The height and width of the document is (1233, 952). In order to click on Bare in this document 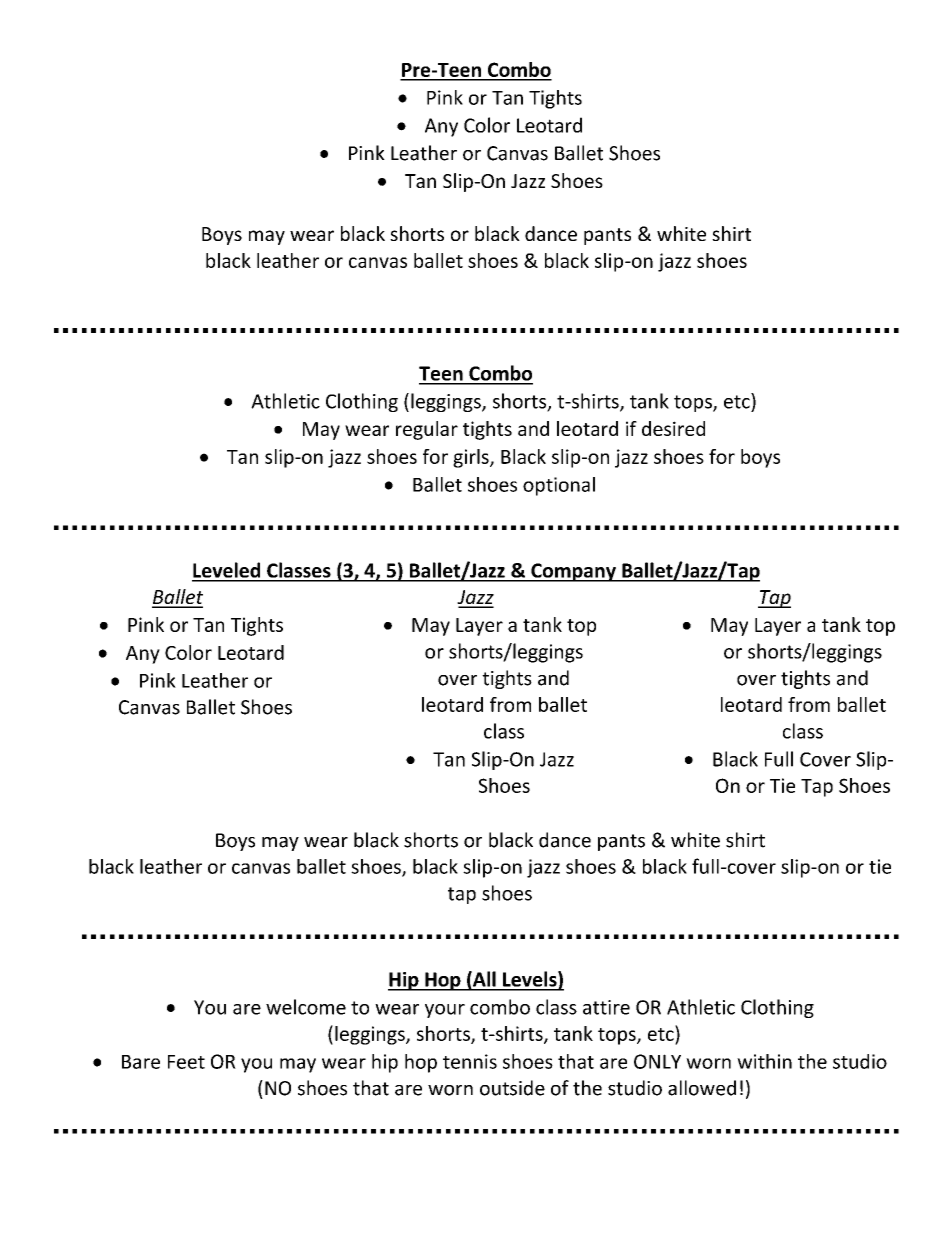, I will do `click(141, 1062)`.
